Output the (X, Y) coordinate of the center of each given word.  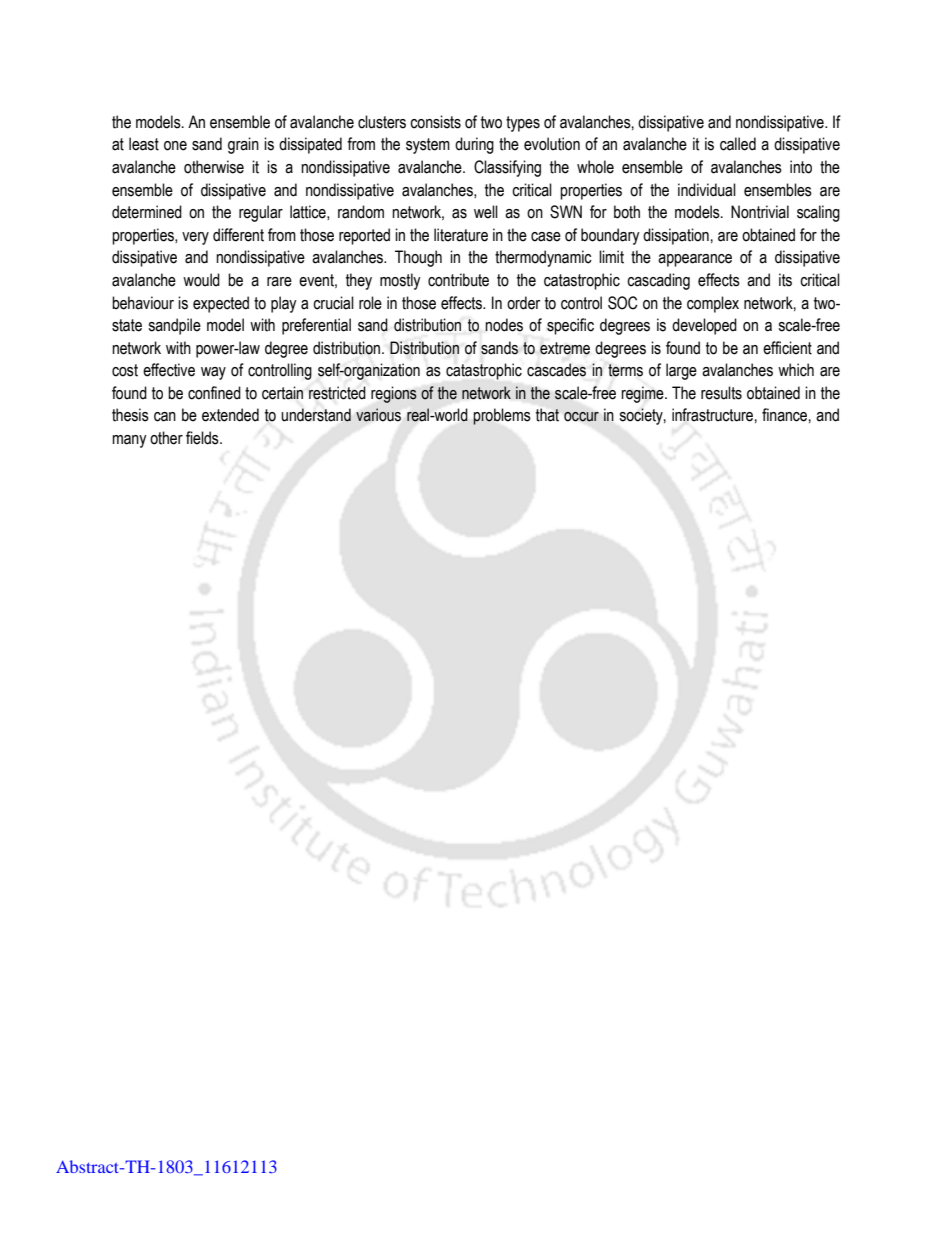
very (195, 238)
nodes (504, 325)
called (738, 144)
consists (435, 122)
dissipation (676, 236)
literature (461, 235)
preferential (316, 326)
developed (704, 326)
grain (243, 145)
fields (203, 438)
